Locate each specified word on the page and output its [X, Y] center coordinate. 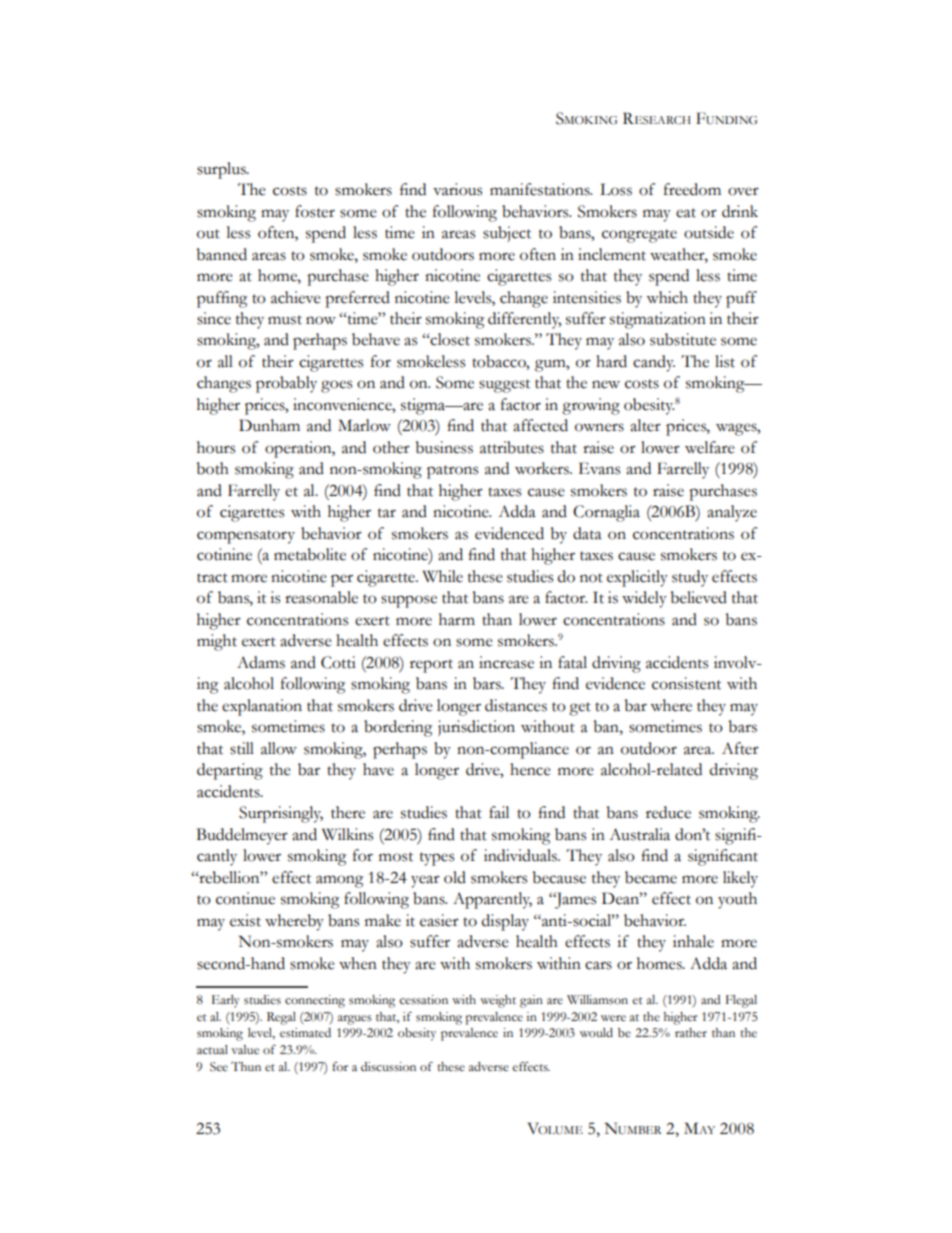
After [740, 748]
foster [315, 211]
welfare [709, 447]
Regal [281, 1018]
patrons [452, 472]
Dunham [269, 425]
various [457, 189]
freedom [692, 189]
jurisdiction [476, 728]
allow [279, 748]
